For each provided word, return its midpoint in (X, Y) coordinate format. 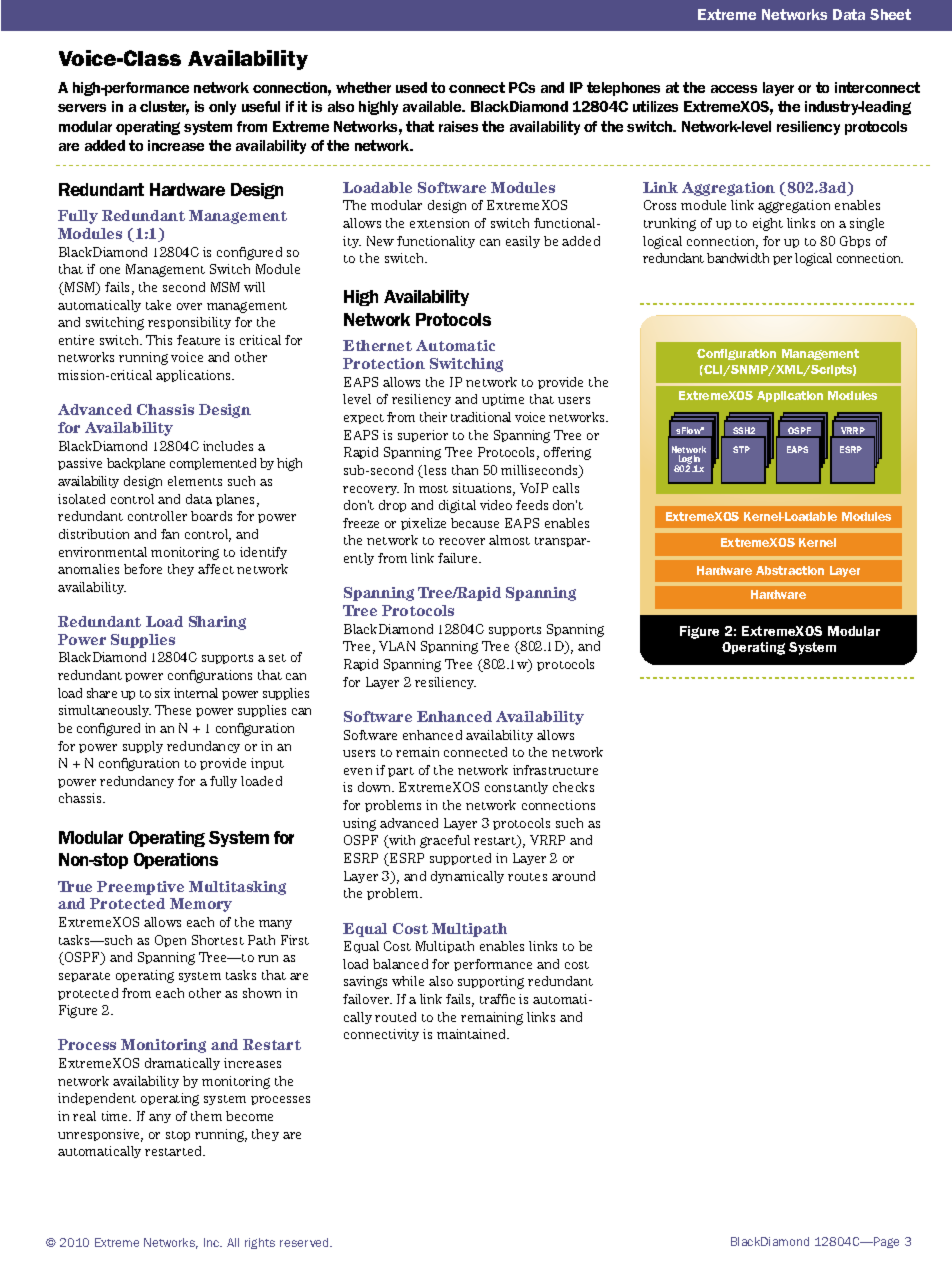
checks (573, 787)
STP (741, 449)
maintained (473, 1034)
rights (260, 1243)
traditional (481, 417)
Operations (176, 861)
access (734, 89)
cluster (164, 108)
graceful (445, 841)
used (411, 87)
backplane (136, 464)
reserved (305, 1242)
